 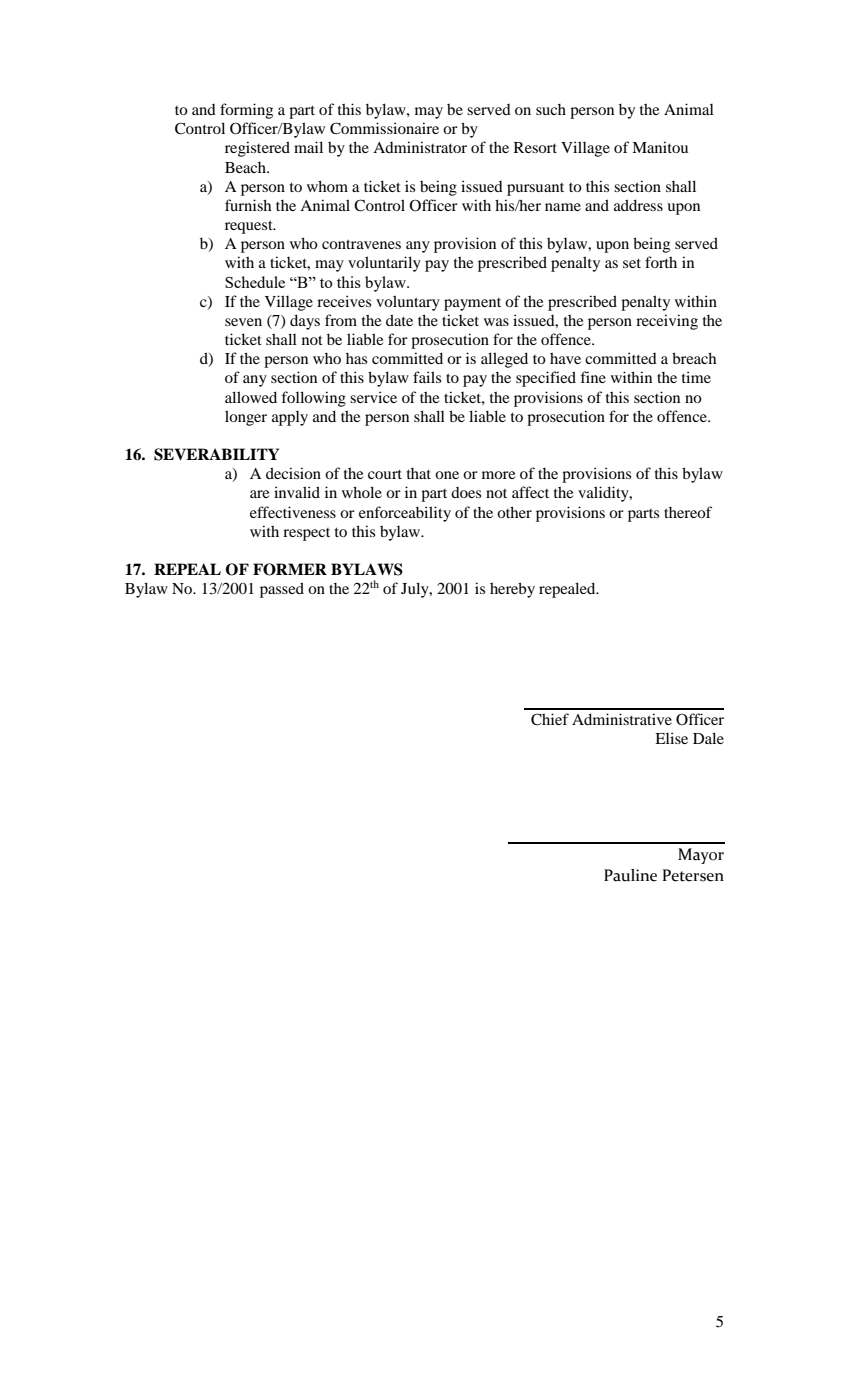 I want to click on Mayor, so click(x=701, y=856).
